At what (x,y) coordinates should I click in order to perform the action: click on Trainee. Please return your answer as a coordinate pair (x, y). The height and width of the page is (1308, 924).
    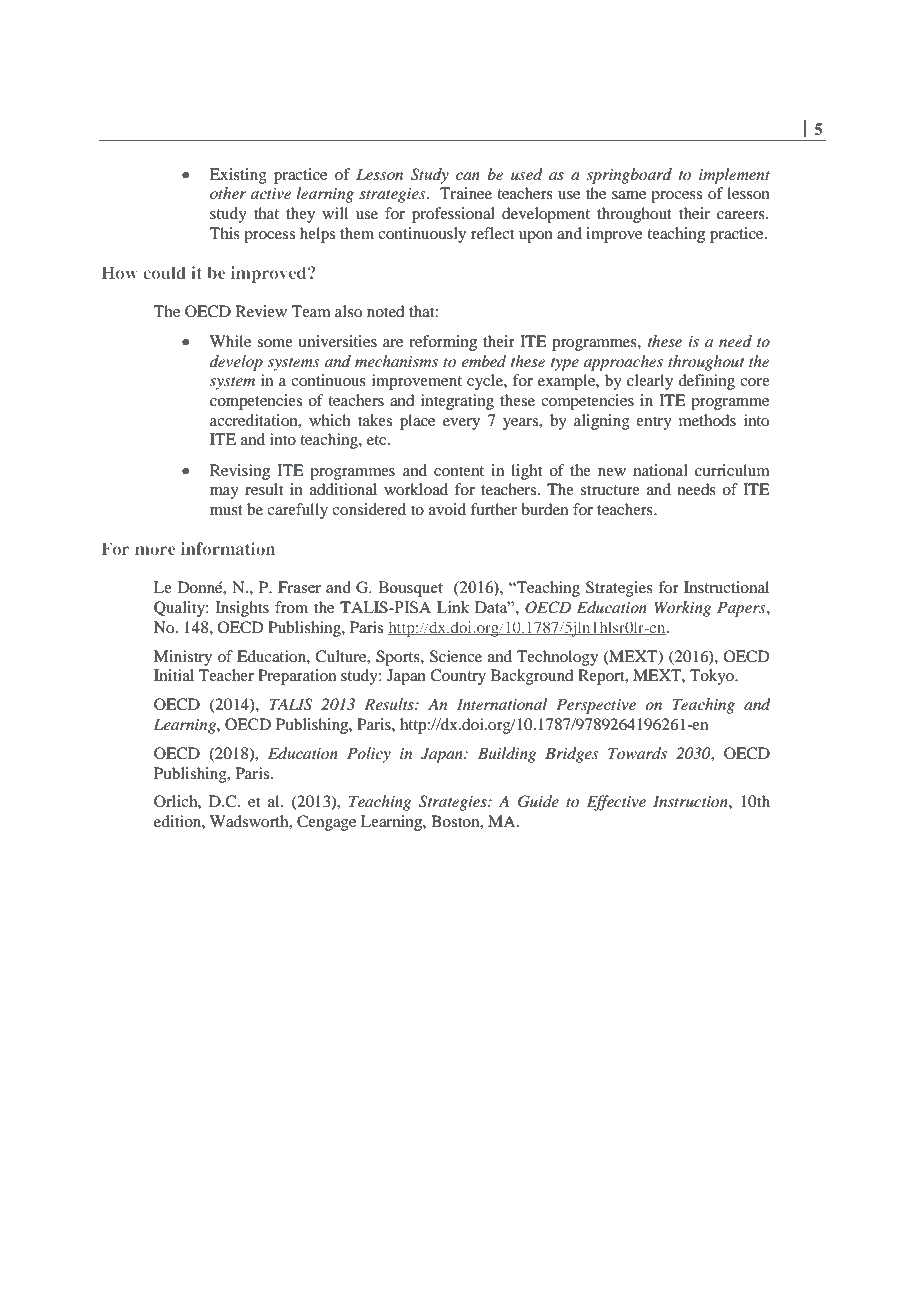
    Looking at the image, I should click on (466, 193).
